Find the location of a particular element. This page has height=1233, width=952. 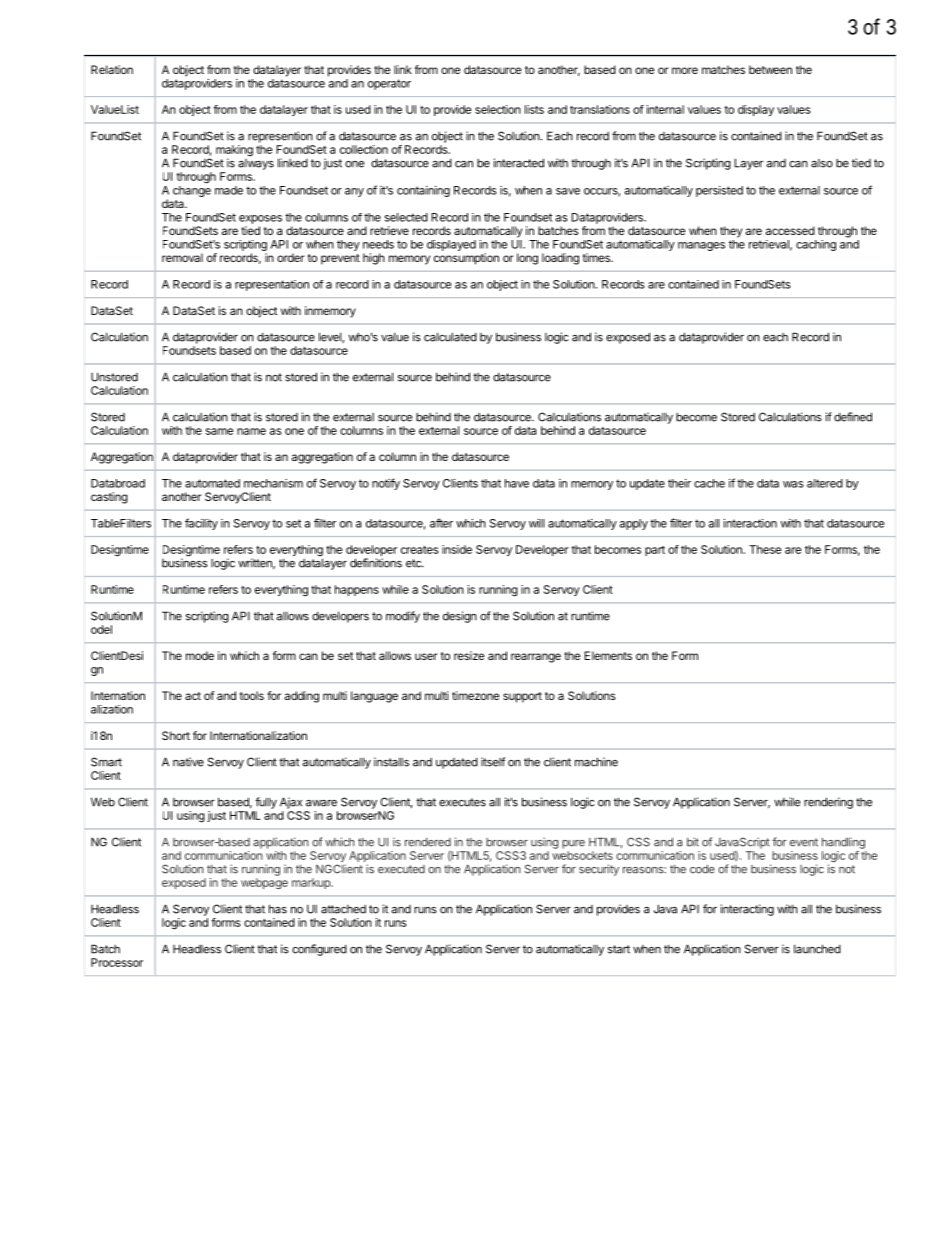

resize is located at coordinates (469, 655).
